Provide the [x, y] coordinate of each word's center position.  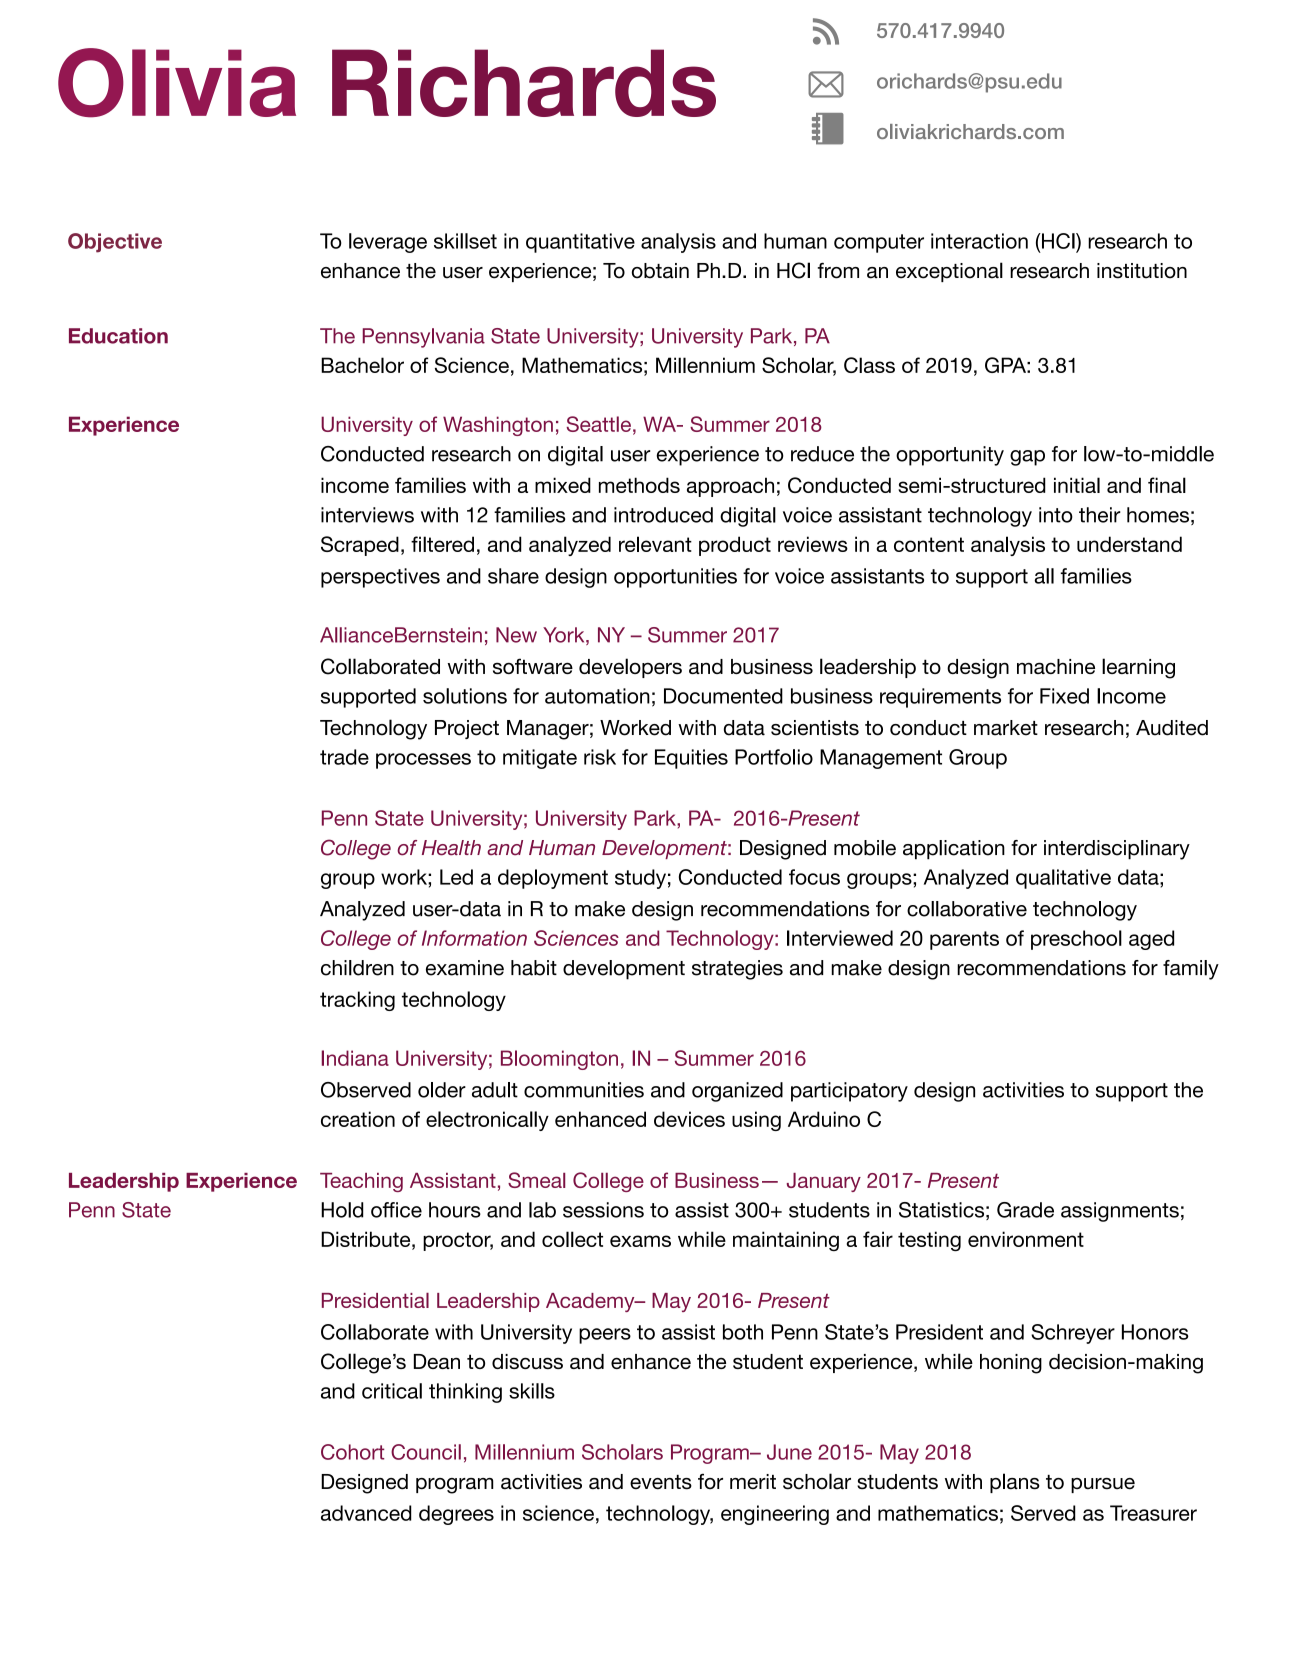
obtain [660, 271]
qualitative [1063, 879]
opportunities [675, 578]
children [357, 968]
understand [1129, 544]
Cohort [352, 1452]
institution [1142, 271]
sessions [603, 1210]
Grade [1025, 1210]
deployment [553, 879]
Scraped [360, 546]
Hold [342, 1210]
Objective [115, 243]
